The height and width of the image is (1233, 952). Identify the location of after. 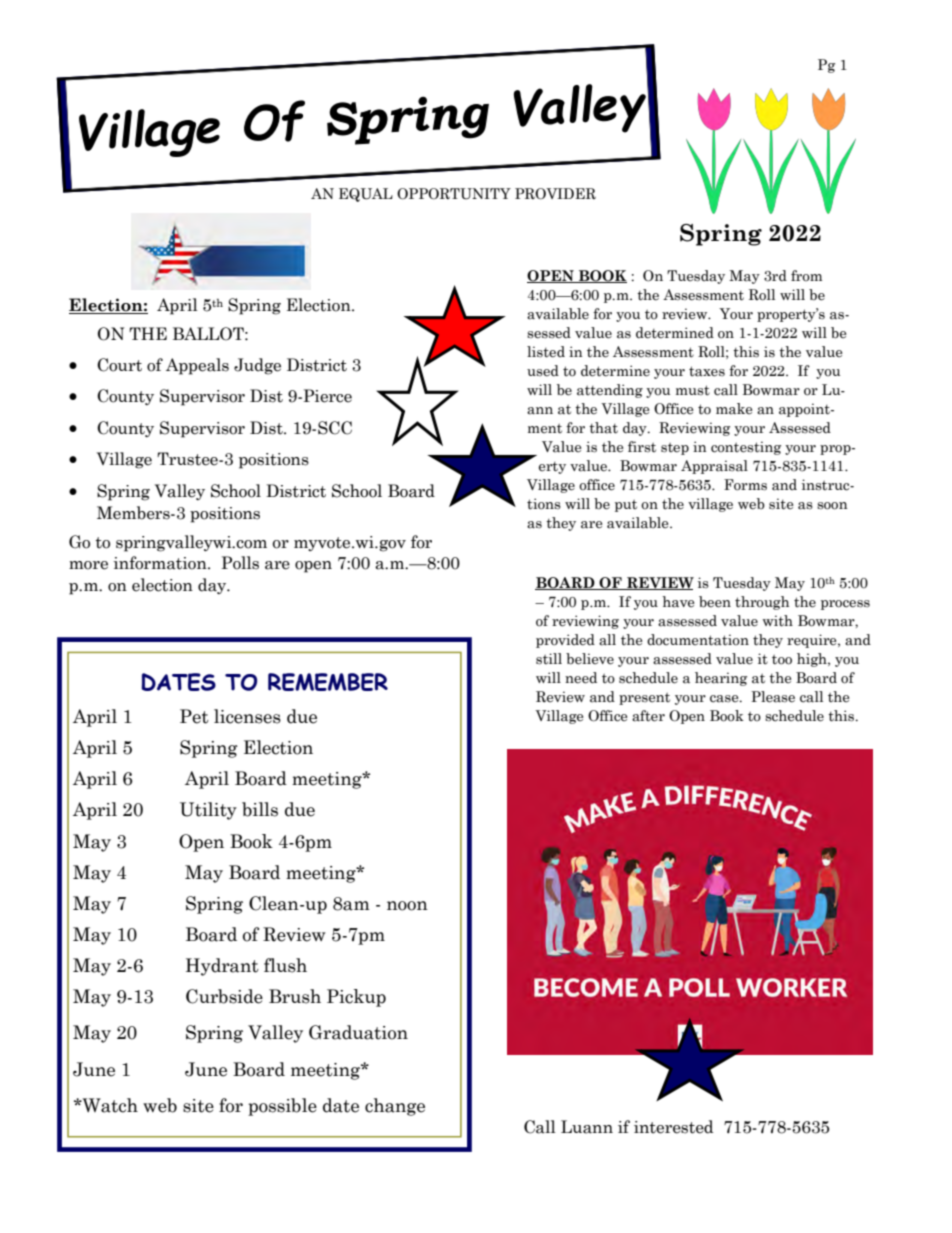
(648, 716).
